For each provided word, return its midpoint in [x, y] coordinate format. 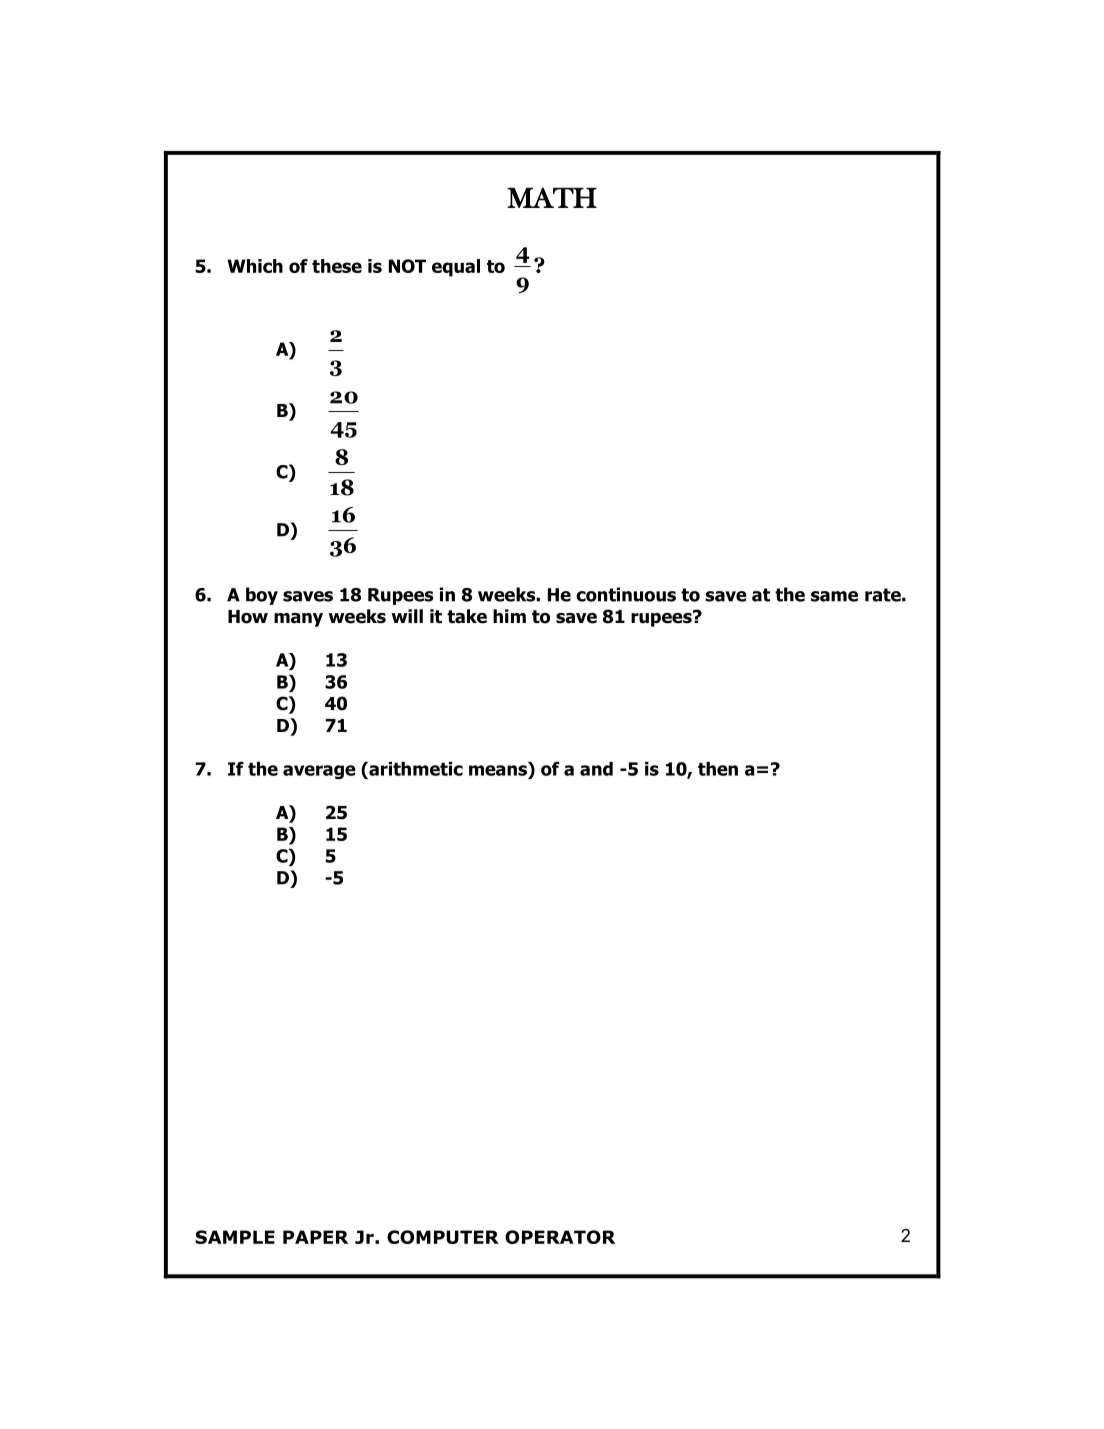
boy [262, 596]
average [319, 772]
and [596, 769]
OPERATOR [560, 1237]
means [499, 770]
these [337, 266]
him [509, 616]
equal [456, 268]
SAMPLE [235, 1237]
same [834, 596]
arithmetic [415, 769]
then [718, 769]
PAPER [315, 1237]
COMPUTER [443, 1237]
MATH [552, 197]
